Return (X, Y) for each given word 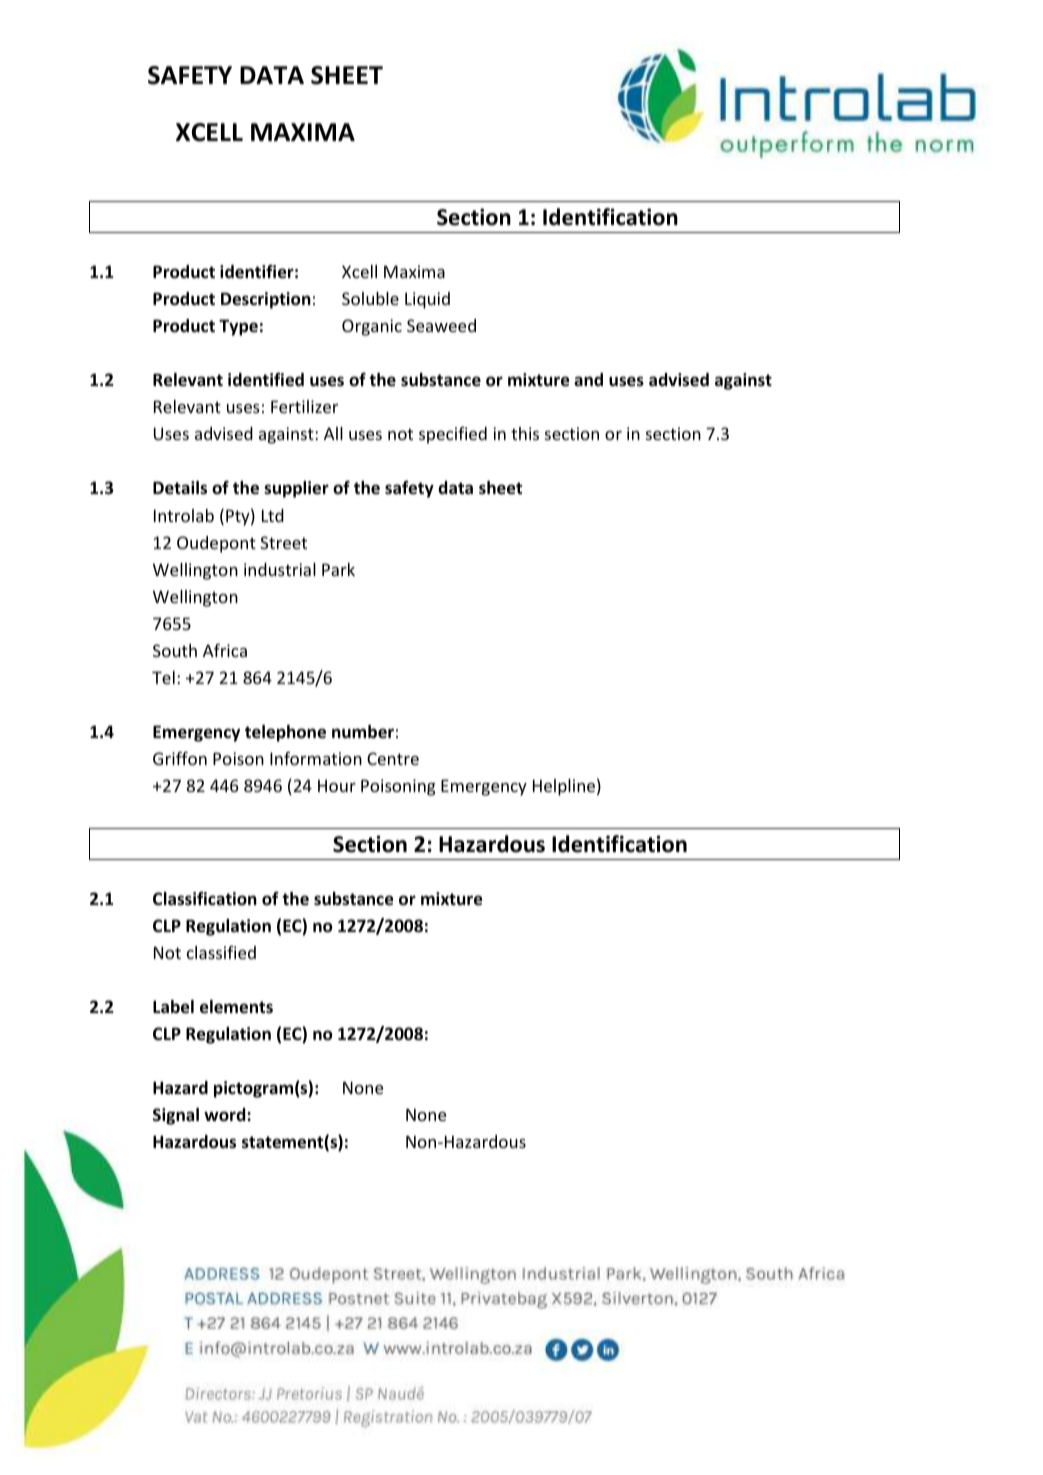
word (226, 1115)
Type (238, 327)
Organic (372, 327)
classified (221, 952)
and (588, 379)
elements (236, 1007)
